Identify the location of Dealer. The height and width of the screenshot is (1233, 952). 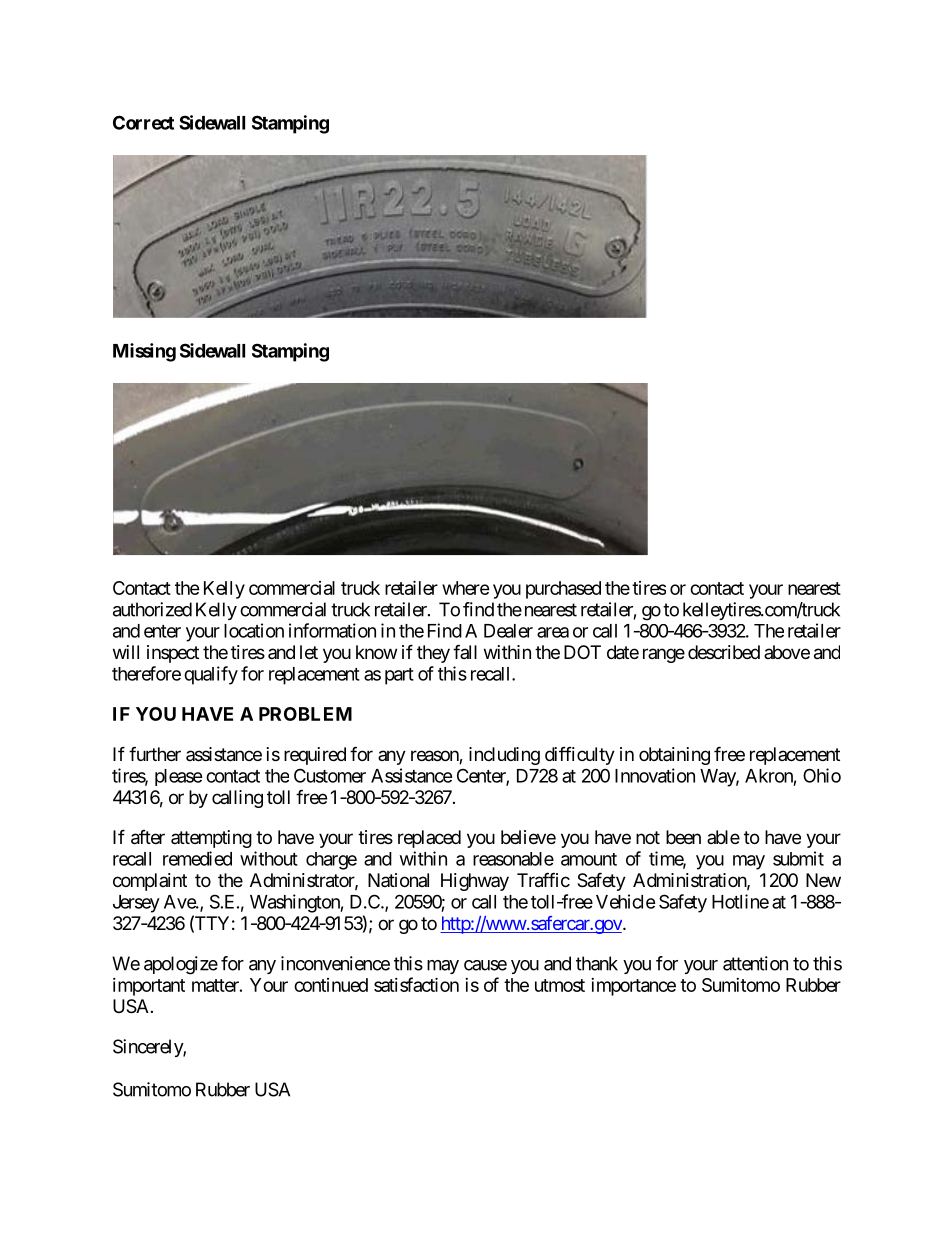
(508, 631).
